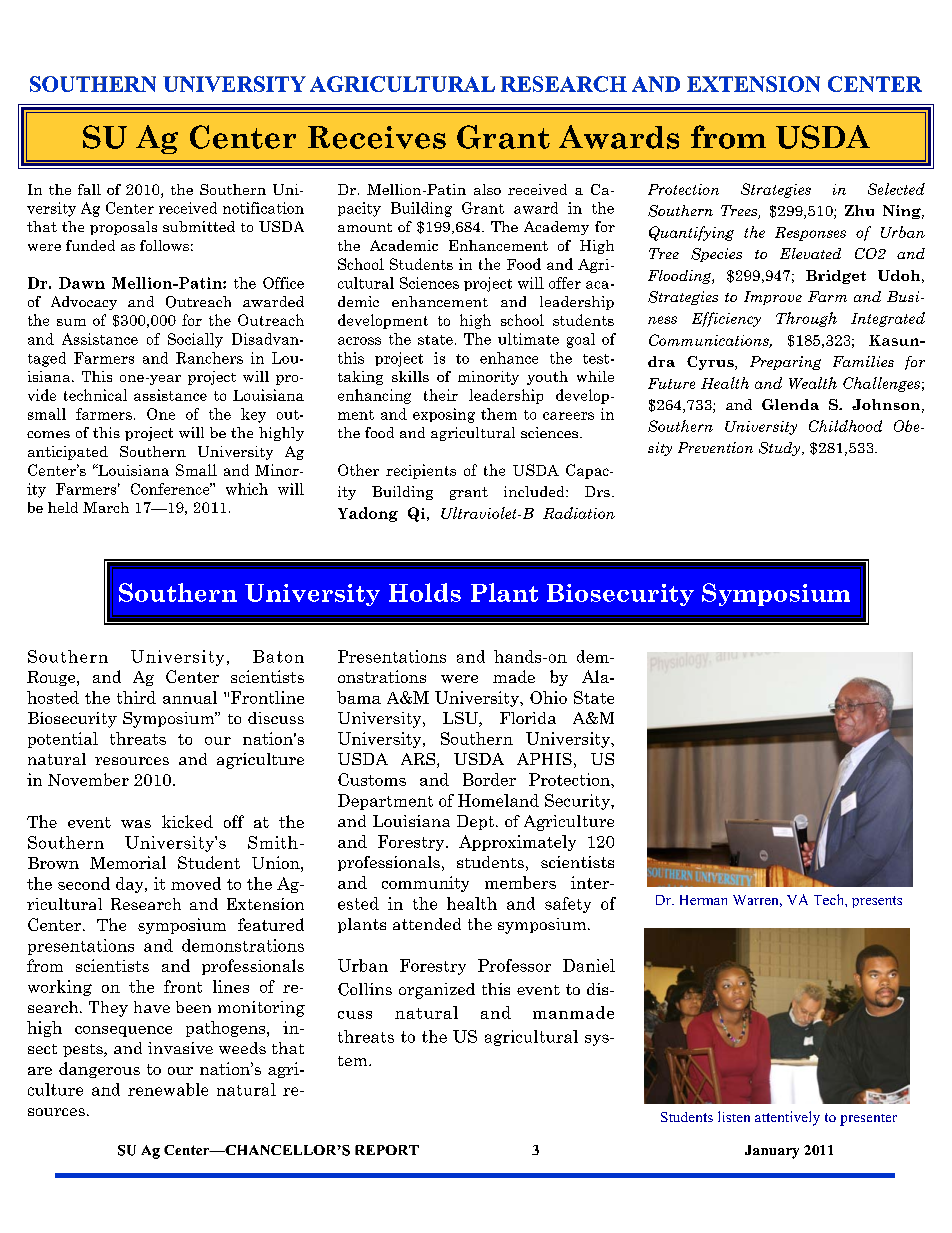 The image size is (952, 1233). I want to click on also, so click(487, 189).
